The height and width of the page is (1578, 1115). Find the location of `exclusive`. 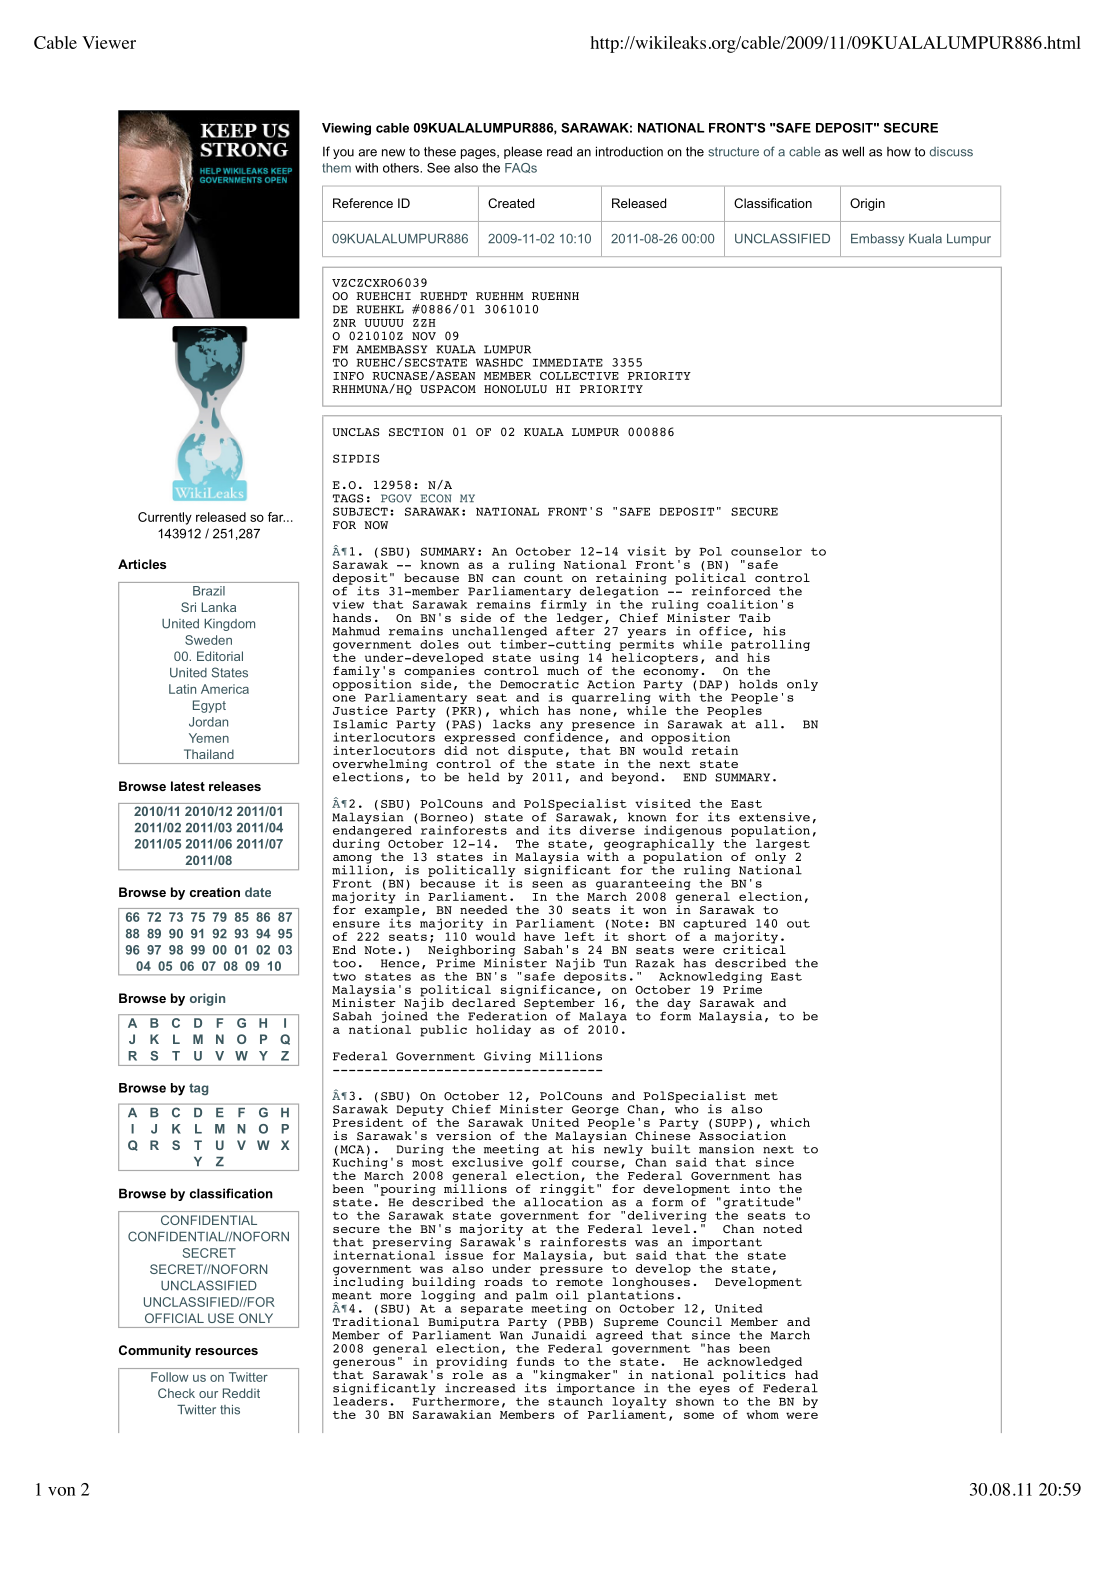

exclusive is located at coordinates (487, 1162).
